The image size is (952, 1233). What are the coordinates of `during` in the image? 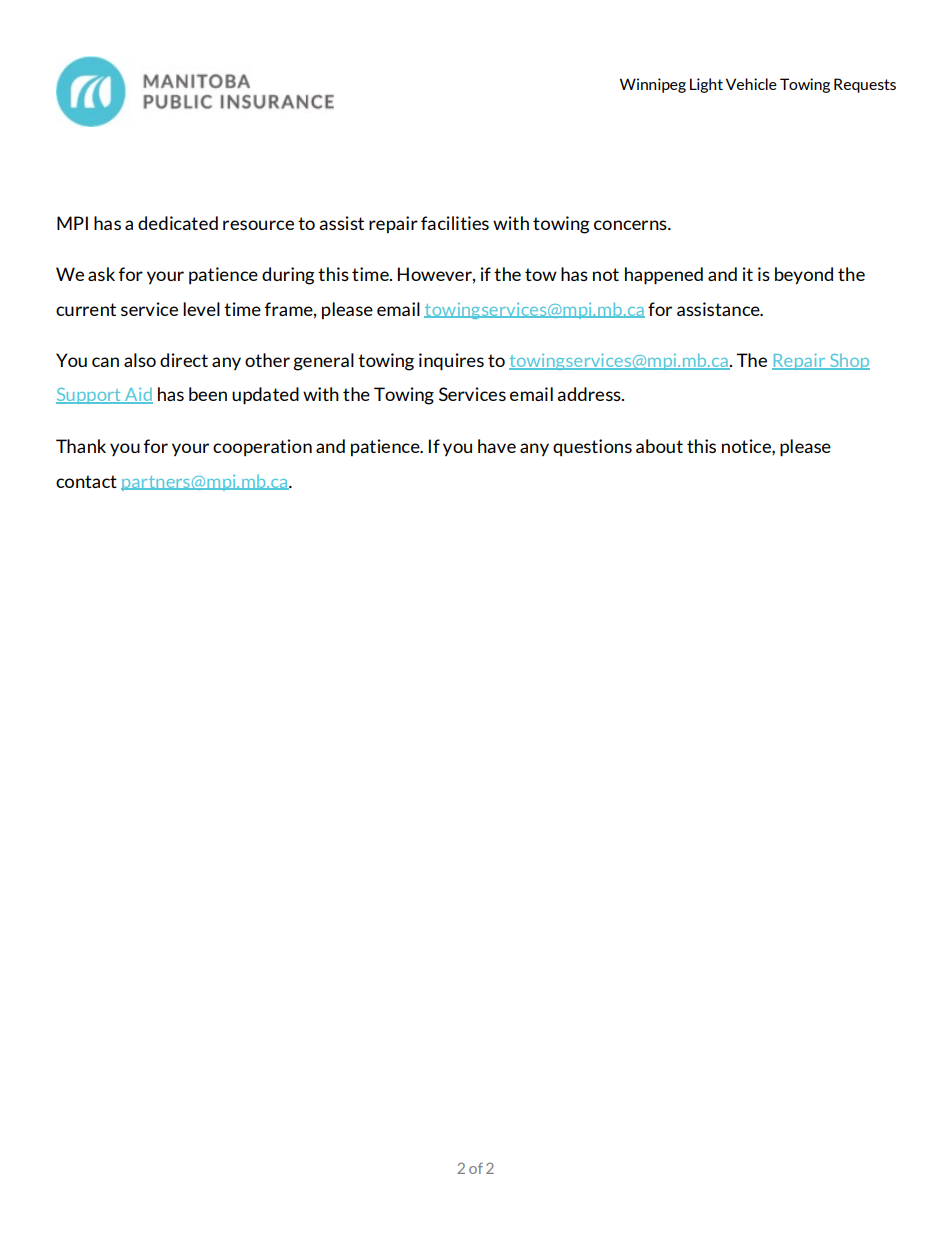 It's located at (288, 276).
